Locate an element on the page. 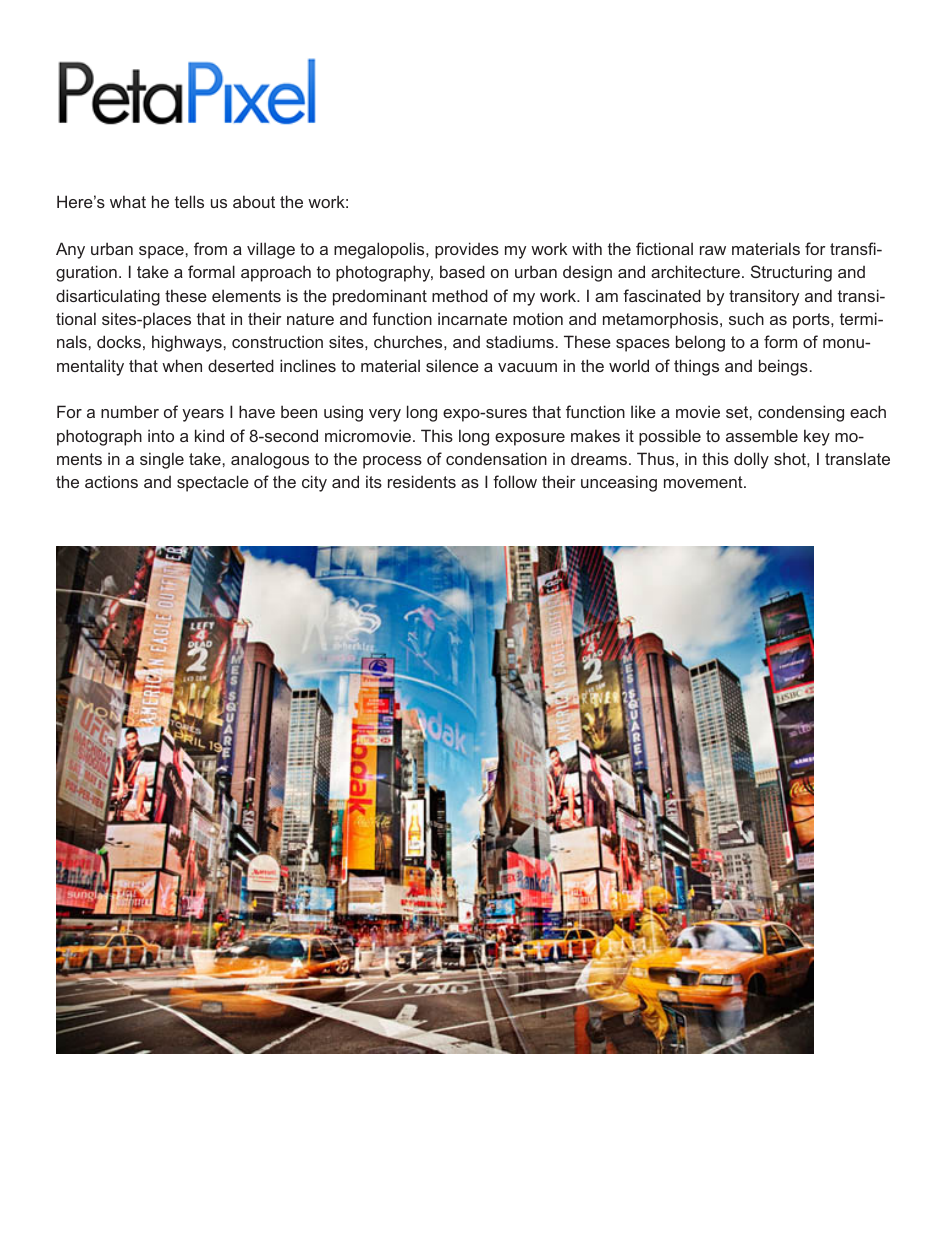  very is located at coordinates (385, 415).
